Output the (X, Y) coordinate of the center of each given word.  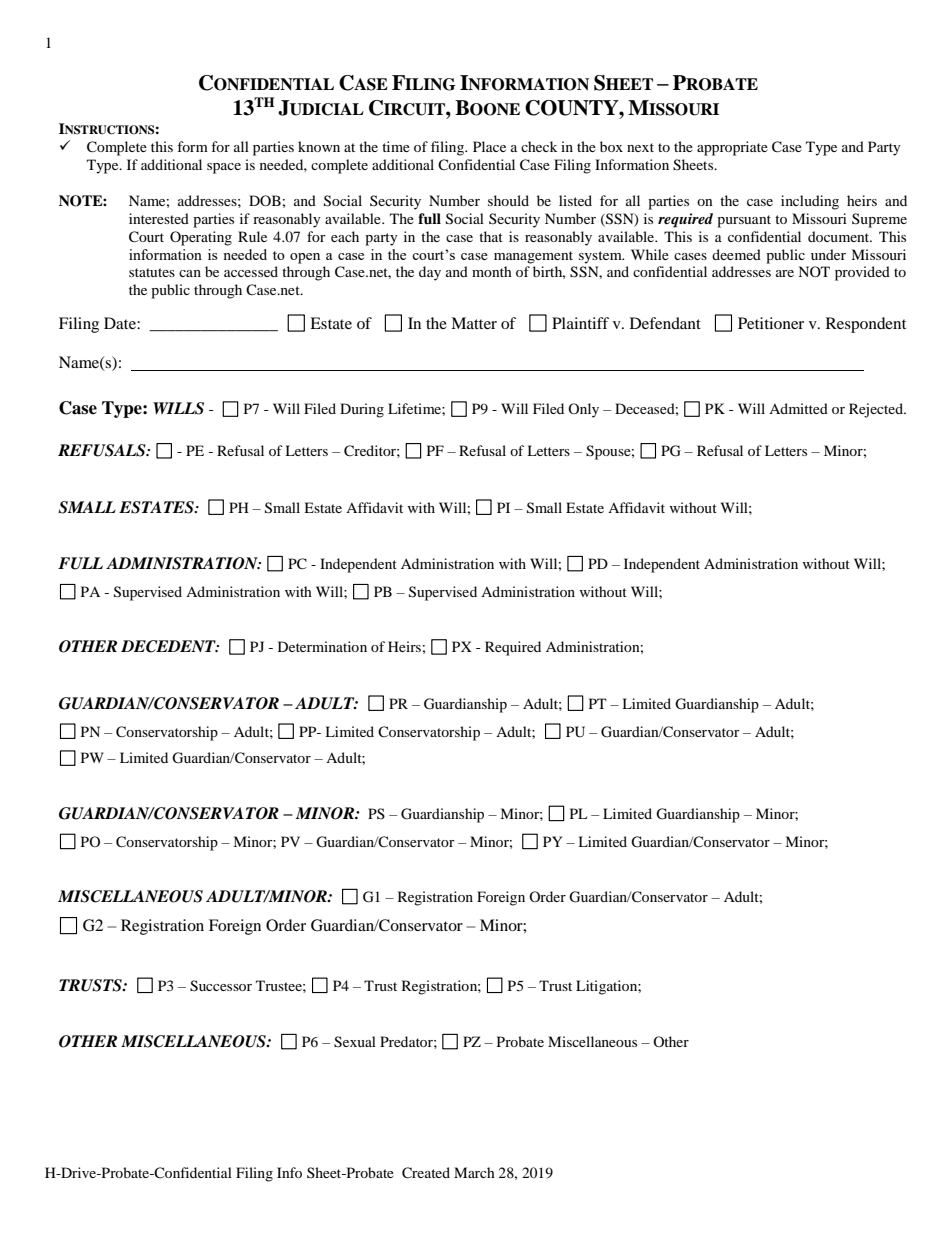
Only (583, 410)
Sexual (355, 1042)
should (508, 200)
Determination (322, 646)
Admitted (798, 408)
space (224, 168)
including (810, 202)
